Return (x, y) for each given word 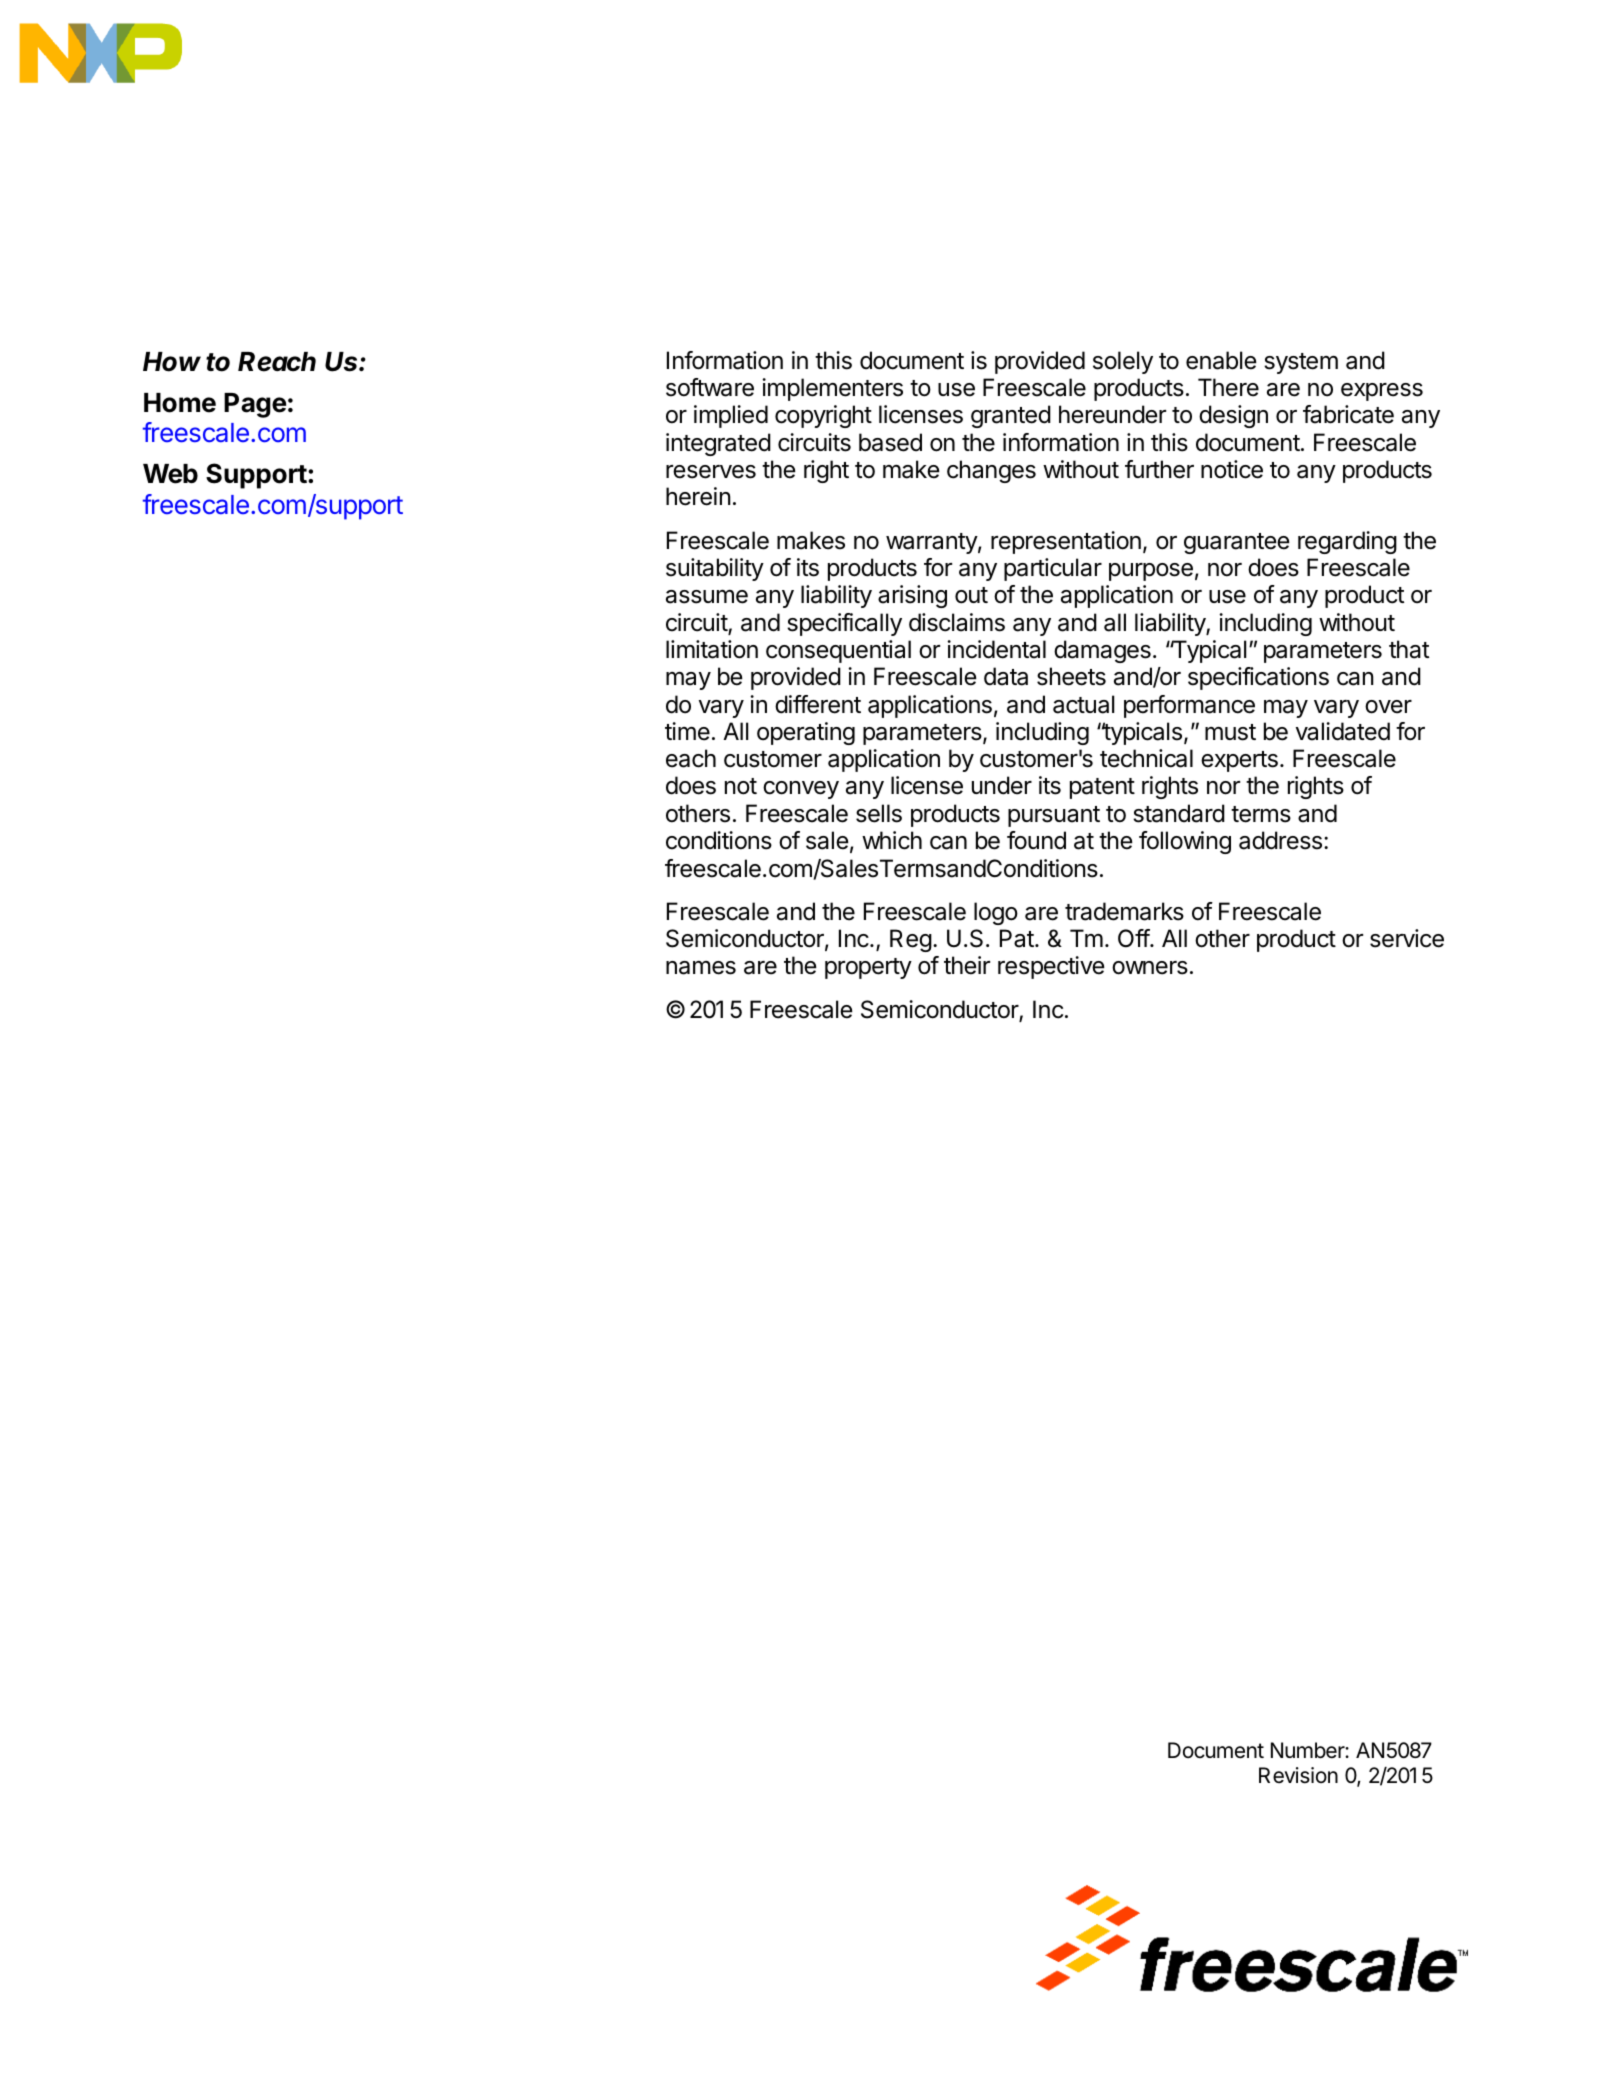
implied (731, 416)
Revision (1298, 1775)
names (701, 968)
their (967, 965)
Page (255, 405)
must (1230, 732)
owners (1150, 968)
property (868, 968)
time (687, 731)
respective (1051, 967)
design (1233, 416)
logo (996, 913)
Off (1134, 938)
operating (806, 733)
